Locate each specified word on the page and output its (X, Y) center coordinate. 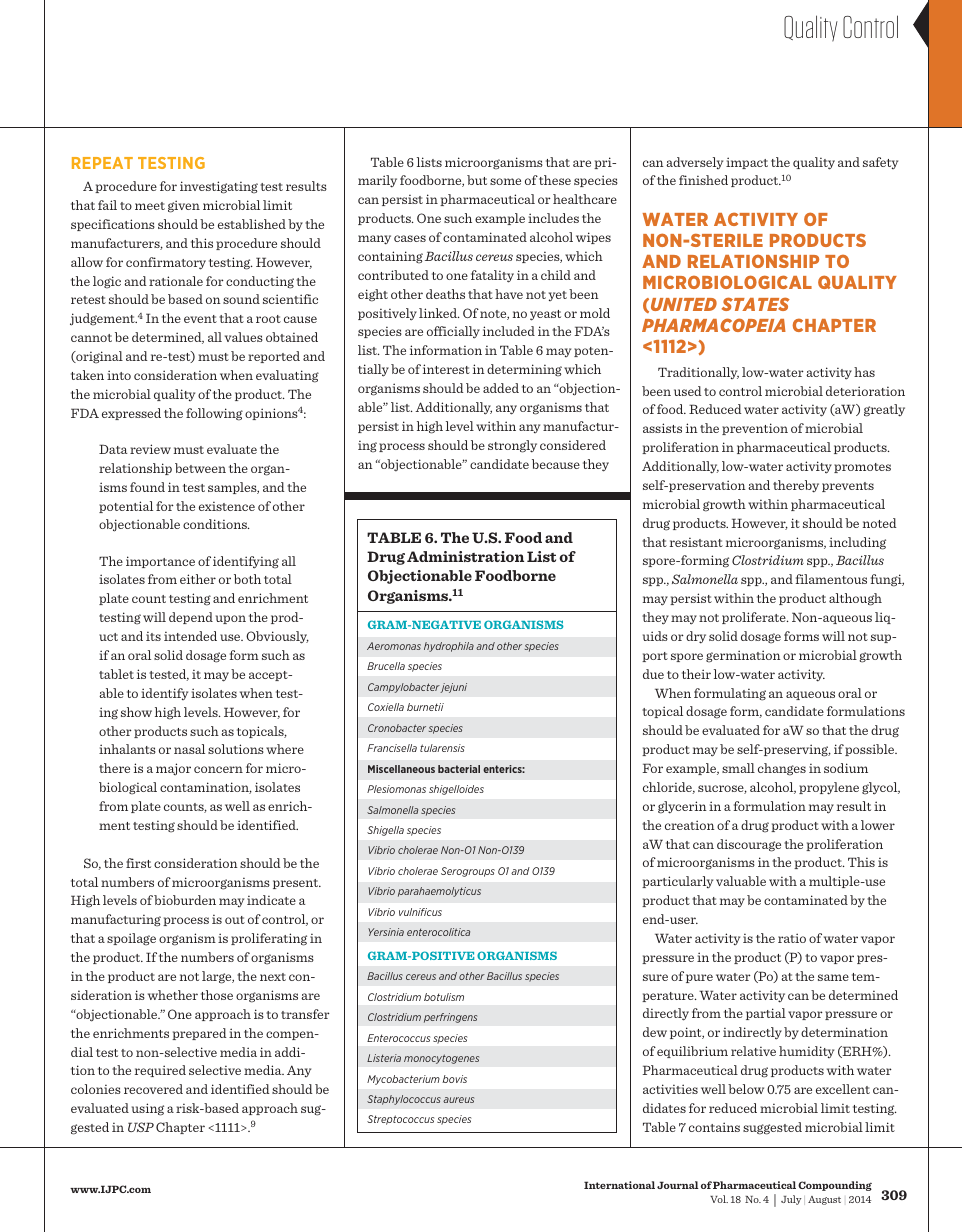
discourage (749, 845)
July (791, 1200)
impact (747, 163)
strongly (512, 446)
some (505, 181)
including (857, 543)
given (184, 206)
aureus (458, 1100)
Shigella (385, 831)
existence (227, 506)
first (138, 863)
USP (141, 1127)
